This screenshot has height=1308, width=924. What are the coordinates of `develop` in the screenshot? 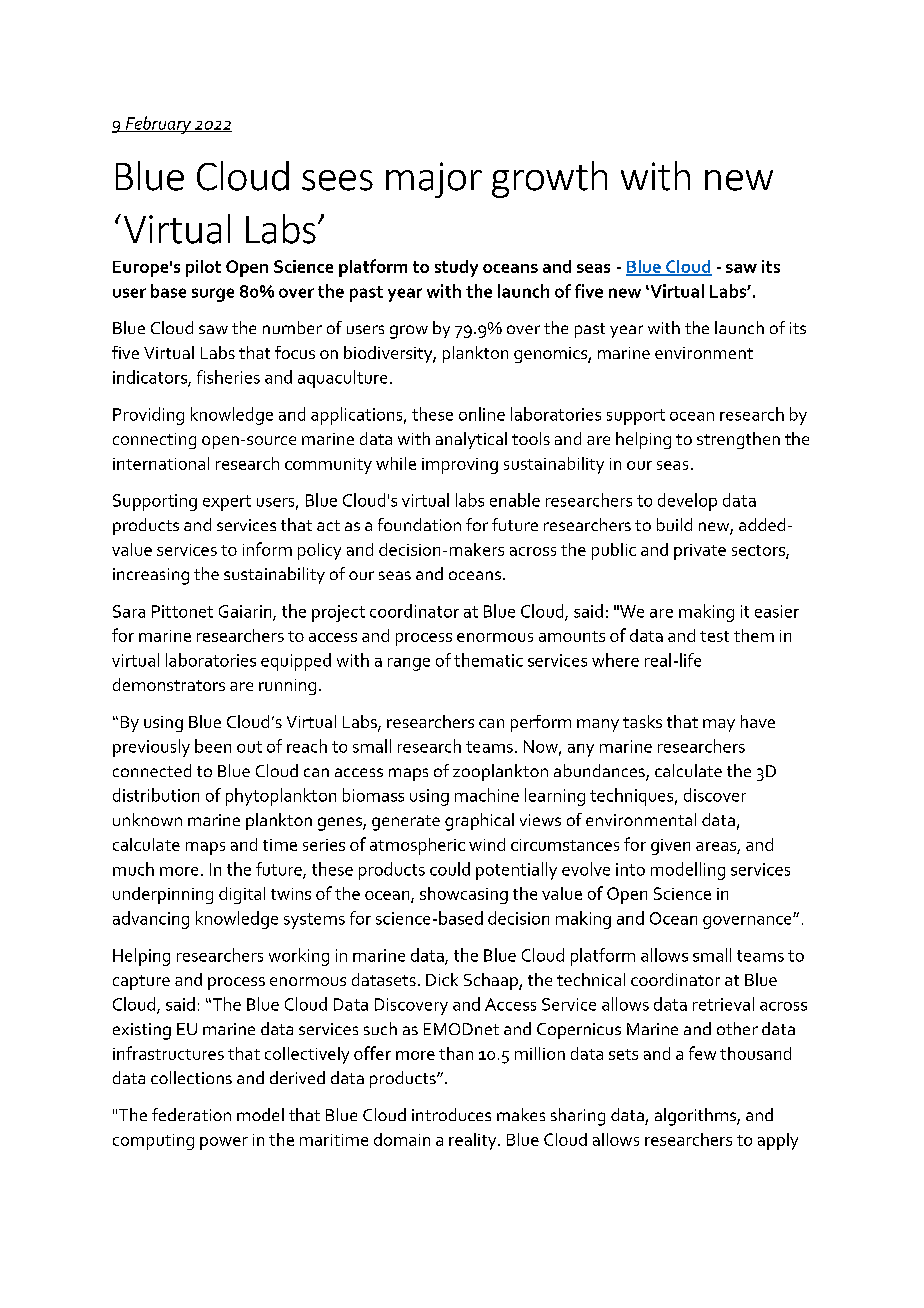 It's located at (687, 502).
